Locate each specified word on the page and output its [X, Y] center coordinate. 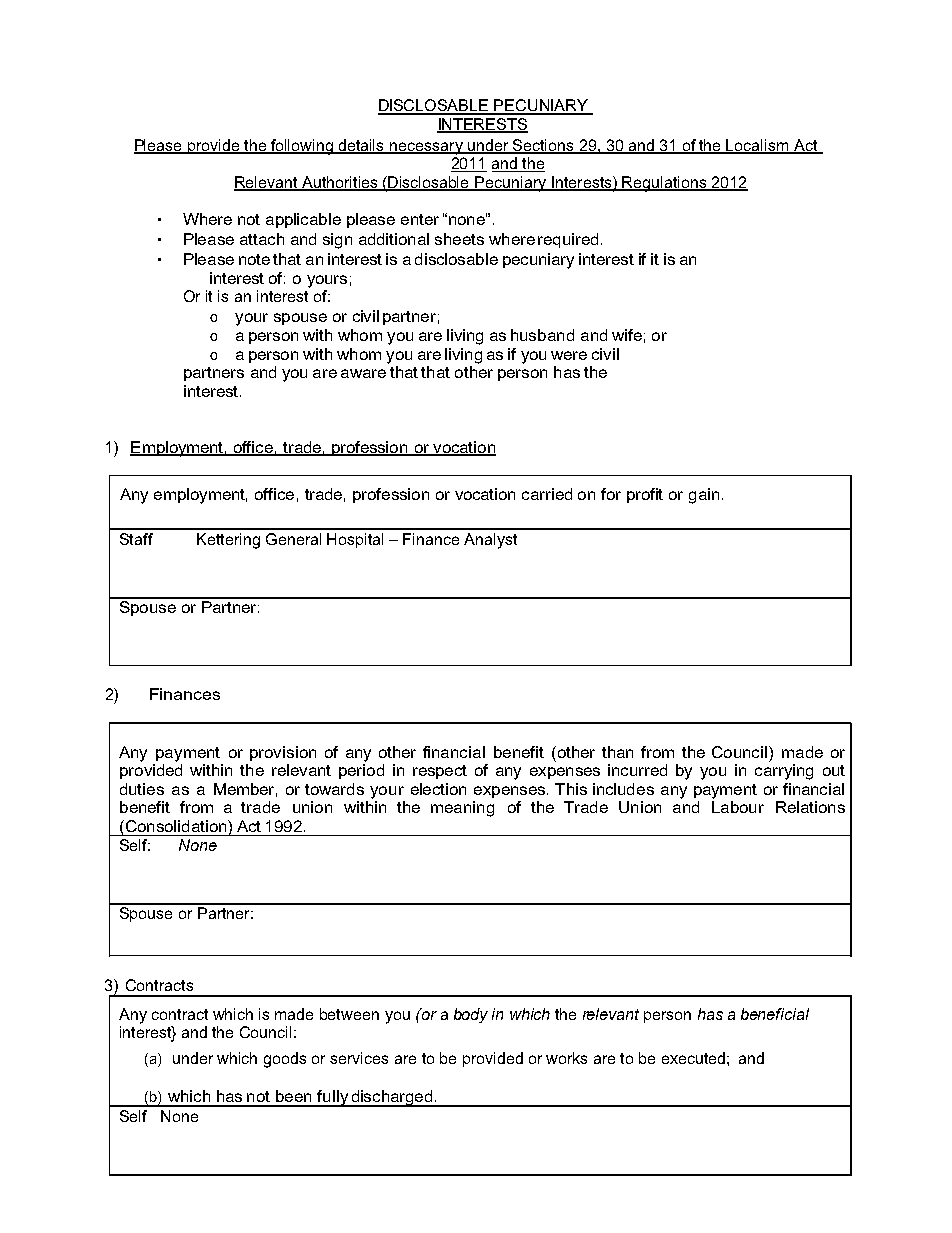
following [302, 147]
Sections [543, 146]
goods [285, 1060]
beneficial [775, 1014]
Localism [758, 146]
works [566, 1058]
